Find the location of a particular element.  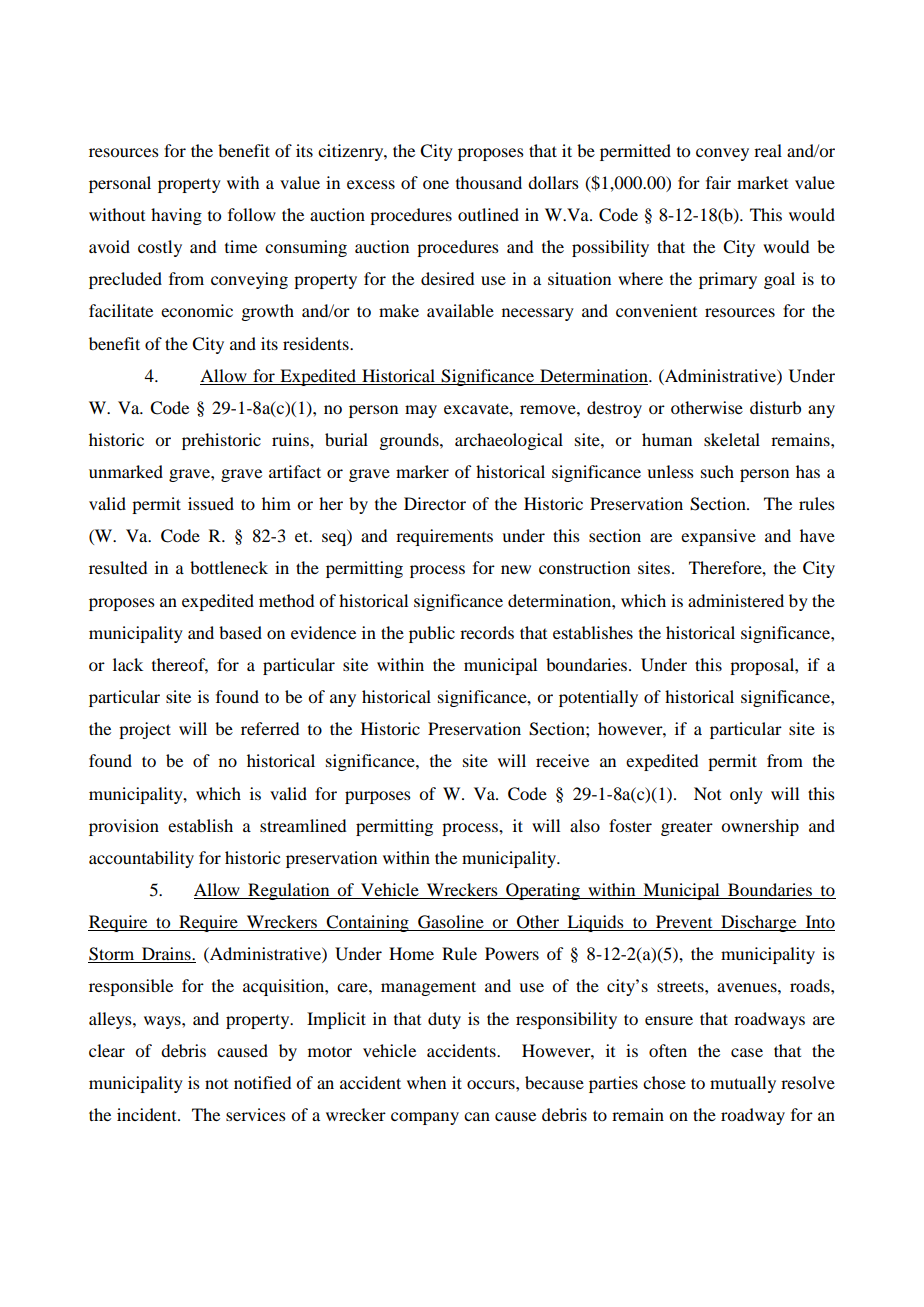

records is located at coordinates (487, 632).
